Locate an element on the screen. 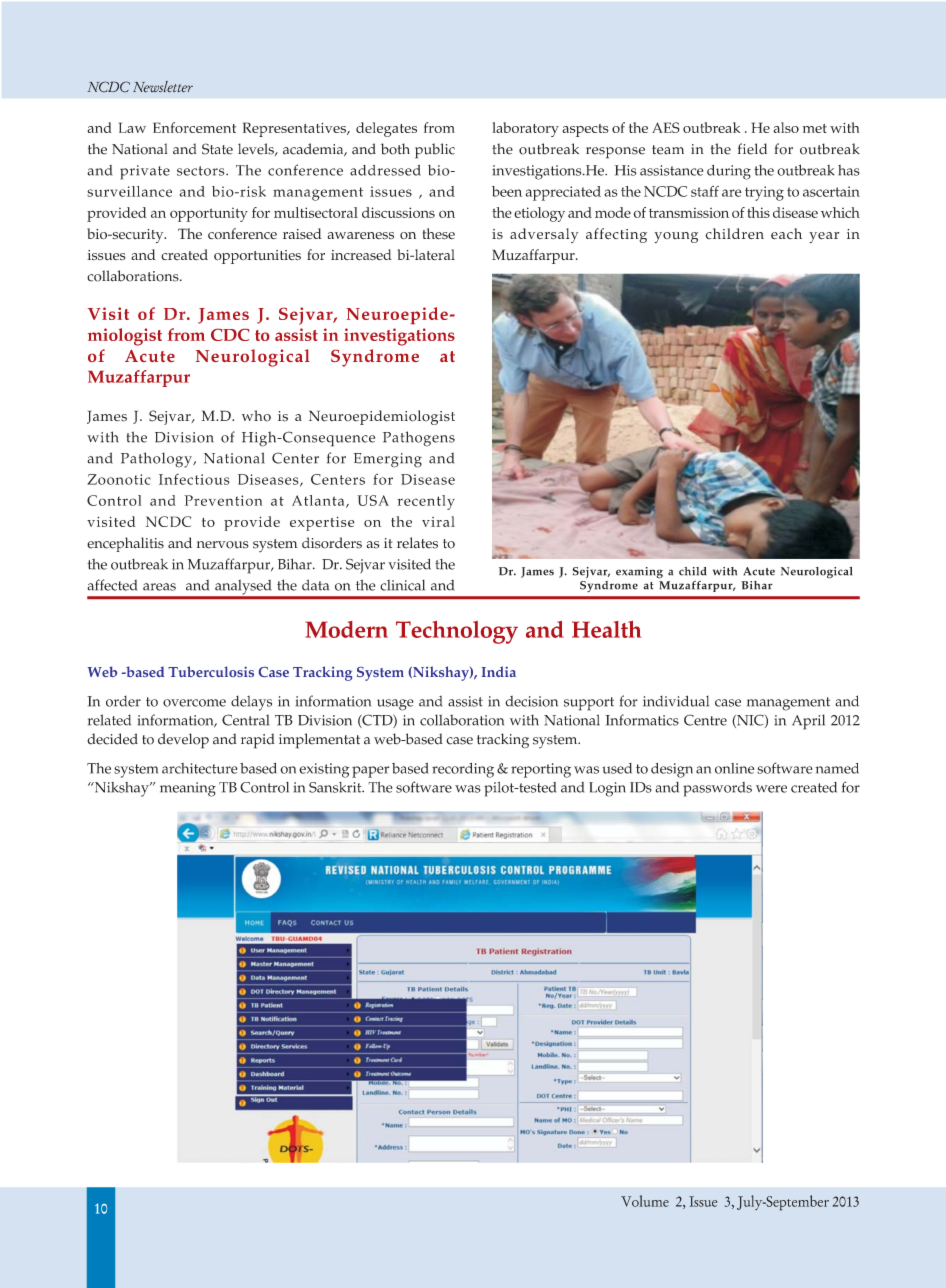 The height and width of the screenshot is (1288, 946). laboratory is located at coordinates (525, 129).
